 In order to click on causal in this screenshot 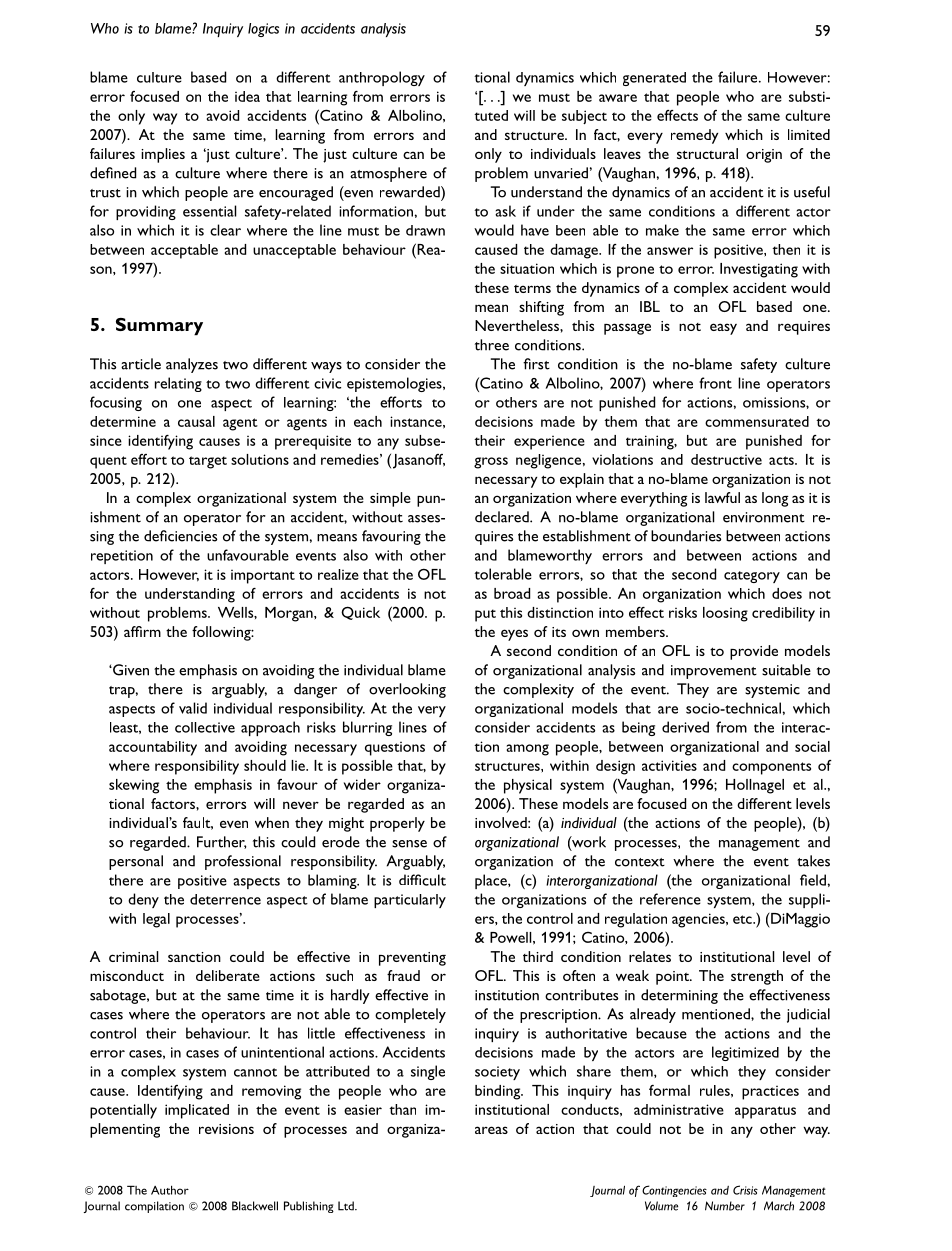, I will do `click(196, 421)`.
